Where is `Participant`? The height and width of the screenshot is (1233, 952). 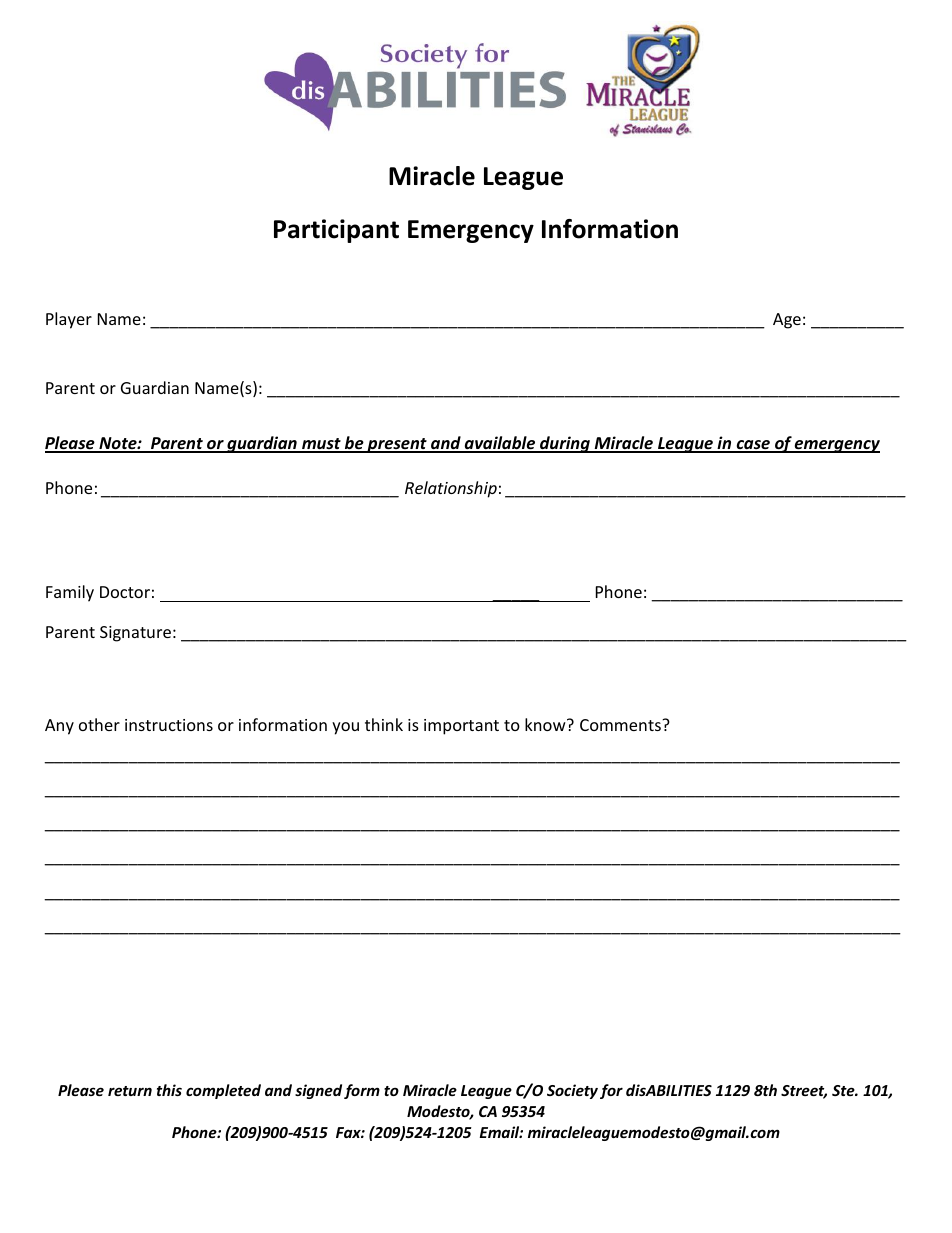 Participant is located at coordinates (336, 231).
